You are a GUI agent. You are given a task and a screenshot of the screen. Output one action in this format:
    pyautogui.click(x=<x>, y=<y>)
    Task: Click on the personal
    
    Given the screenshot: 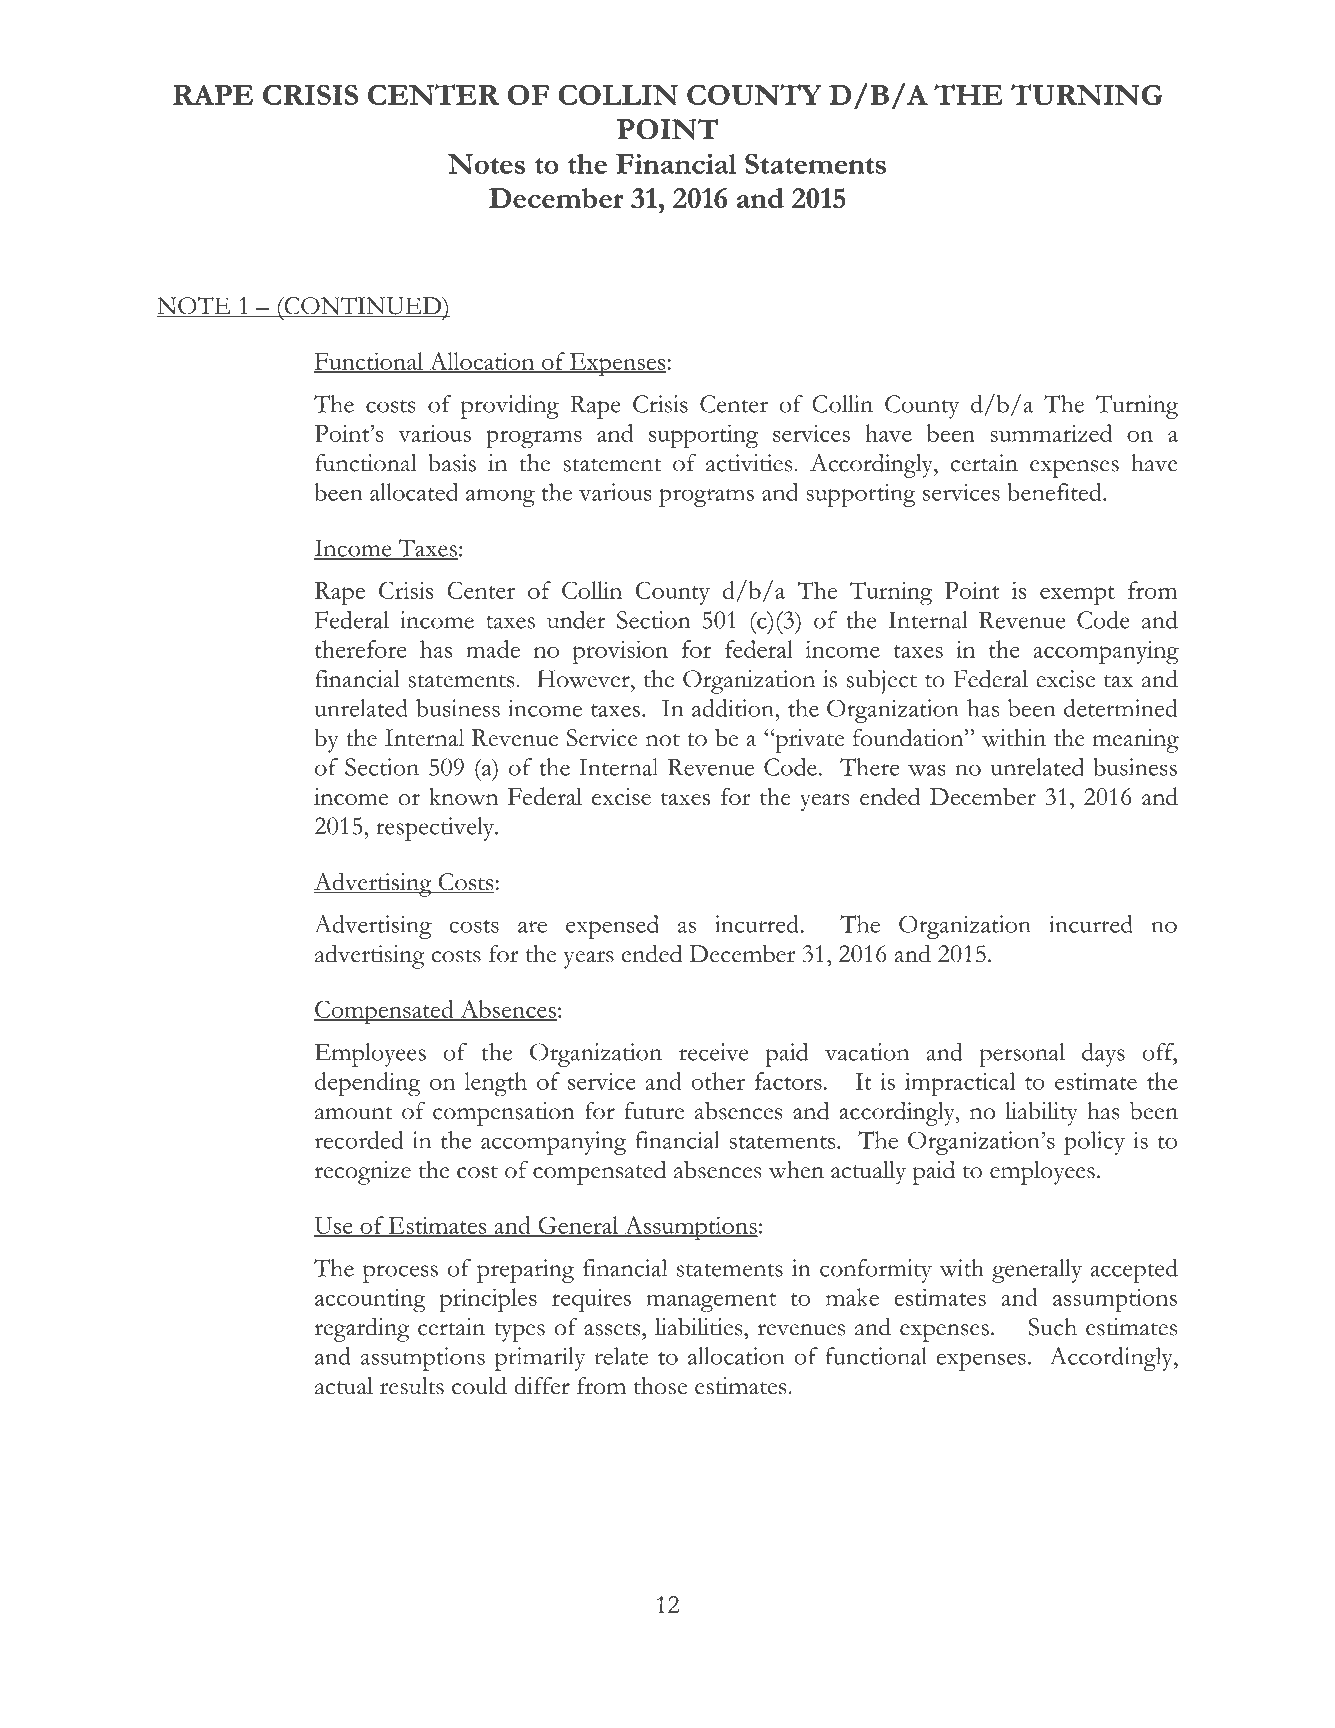 What is the action you would take?
    pyautogui.click(x=1022, y=1055)
